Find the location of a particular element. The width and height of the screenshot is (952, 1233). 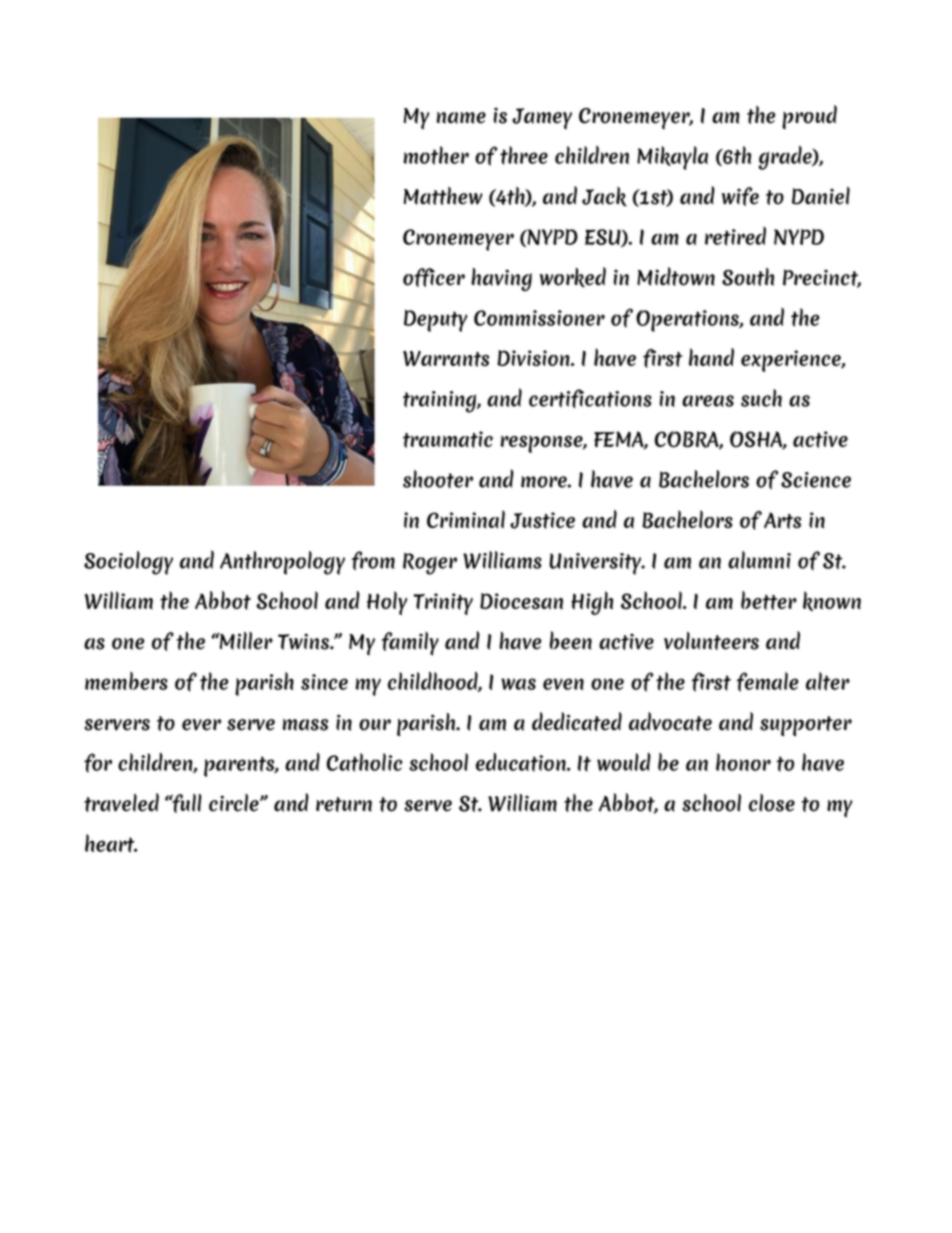

Sociology is located at coordinates (128, 563).
